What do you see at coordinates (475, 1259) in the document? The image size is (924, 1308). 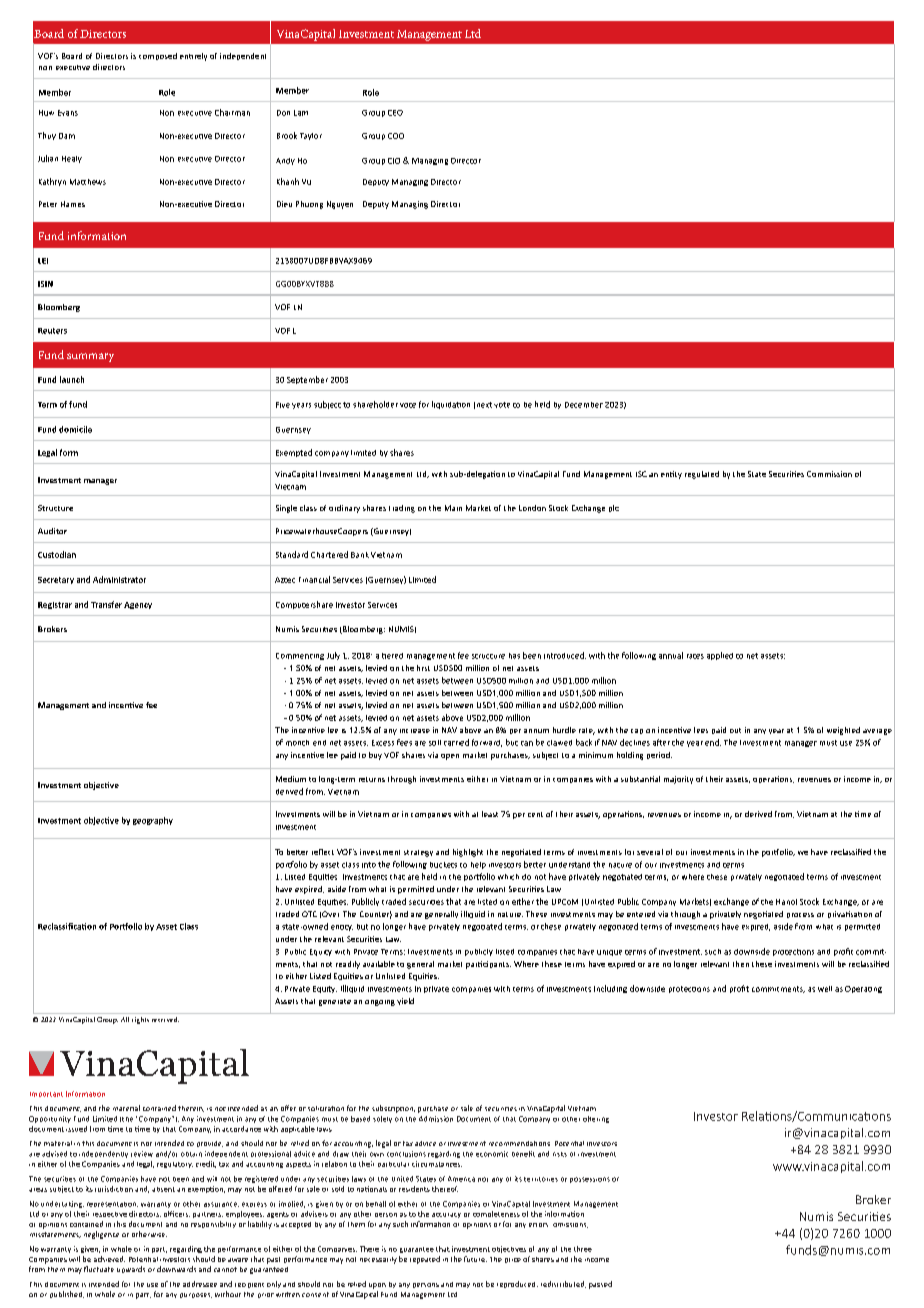 I see `future` at bounding box center [475, 1259].
